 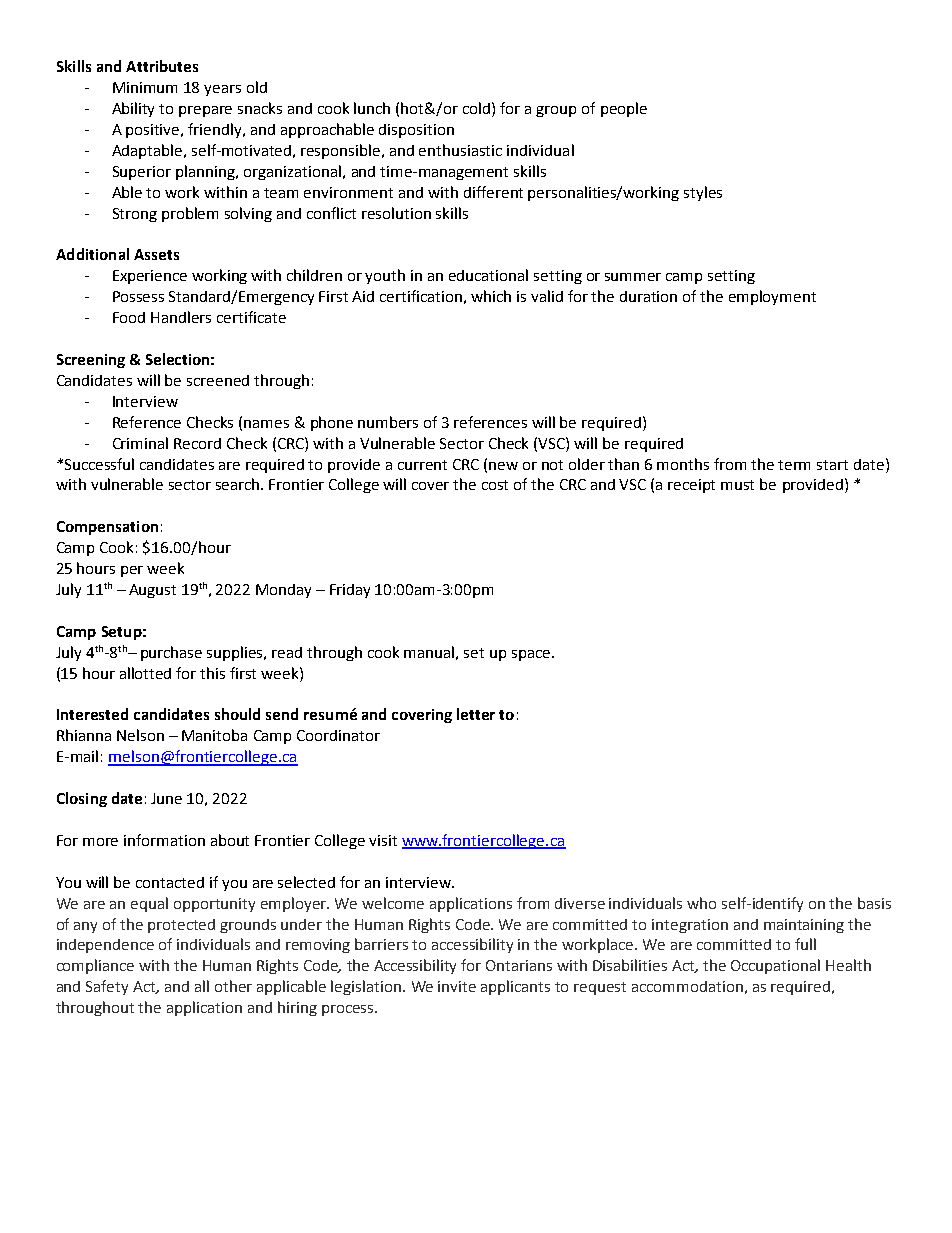 What do you see at coordinates (457, 986) in the screenshot?
I see `invite` at bounding box center [457, 986].
